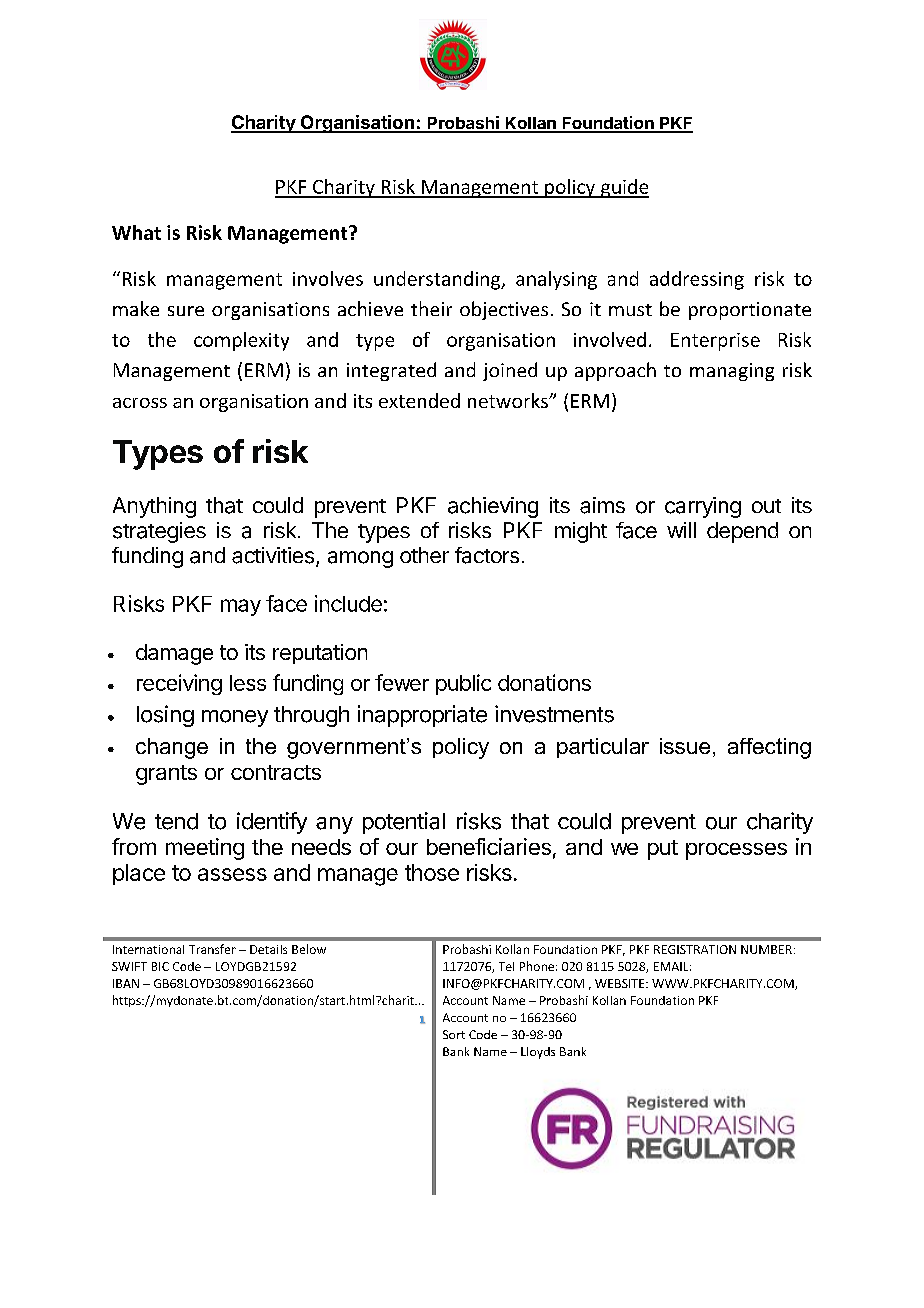 This screenshot has width=924, height=1308. Describe the element at coordinates (136, 232) in the screenshot. I see `What` at that location.
